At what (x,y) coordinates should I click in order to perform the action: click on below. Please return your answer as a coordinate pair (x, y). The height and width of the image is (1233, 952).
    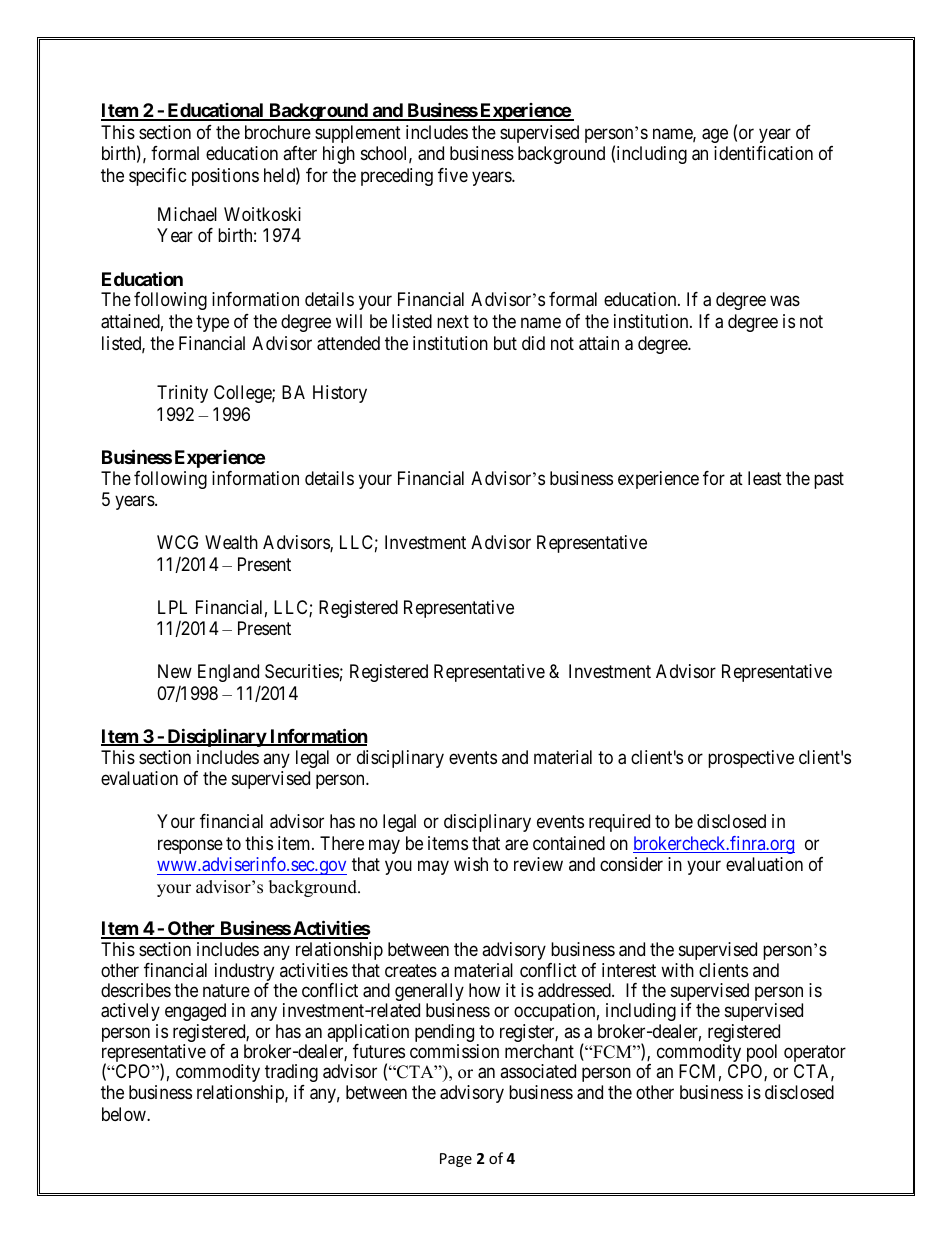
    Looking at the image, I should click on (125, 1114).
